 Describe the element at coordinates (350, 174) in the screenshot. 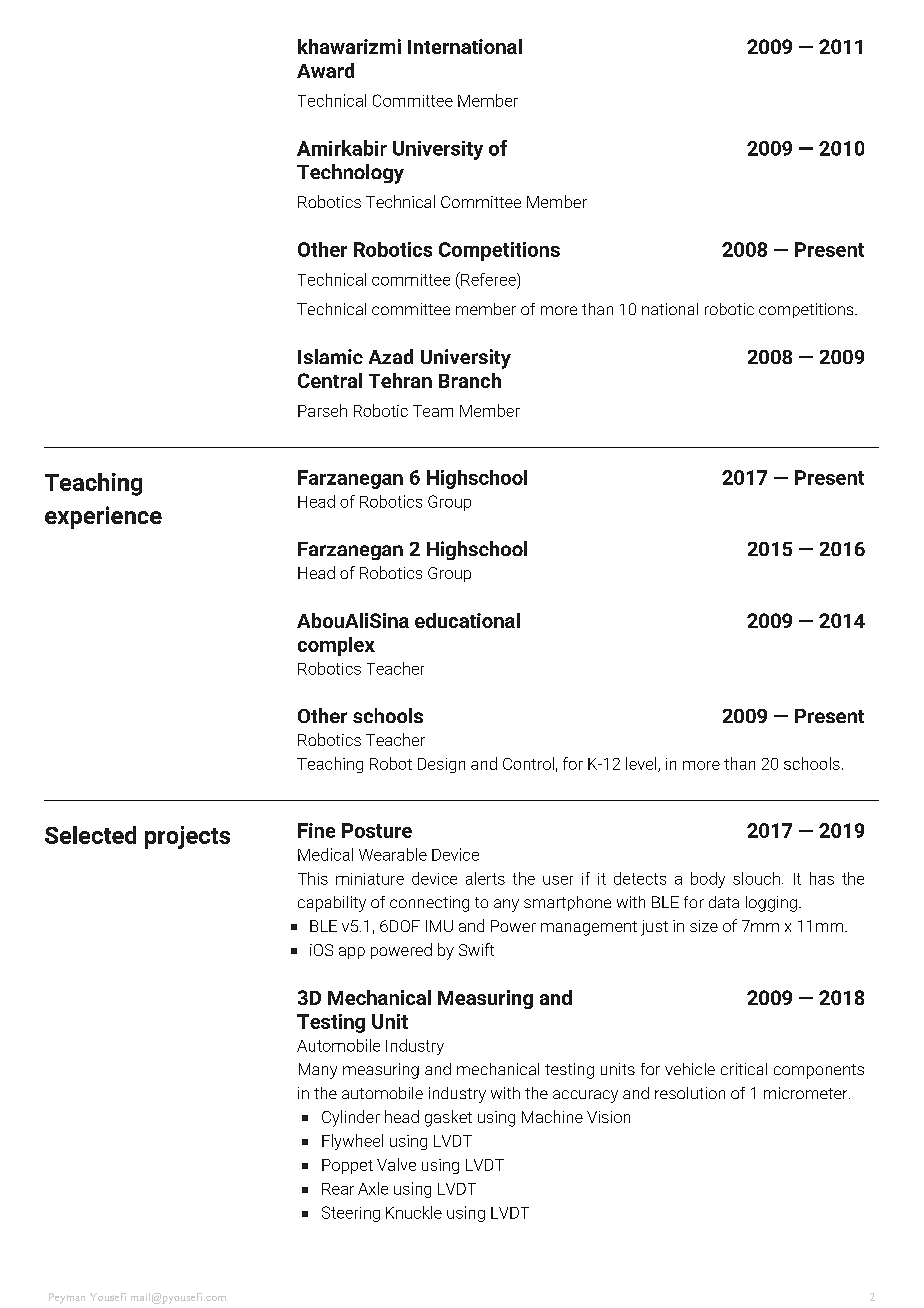

I see `Technology` at that location.
